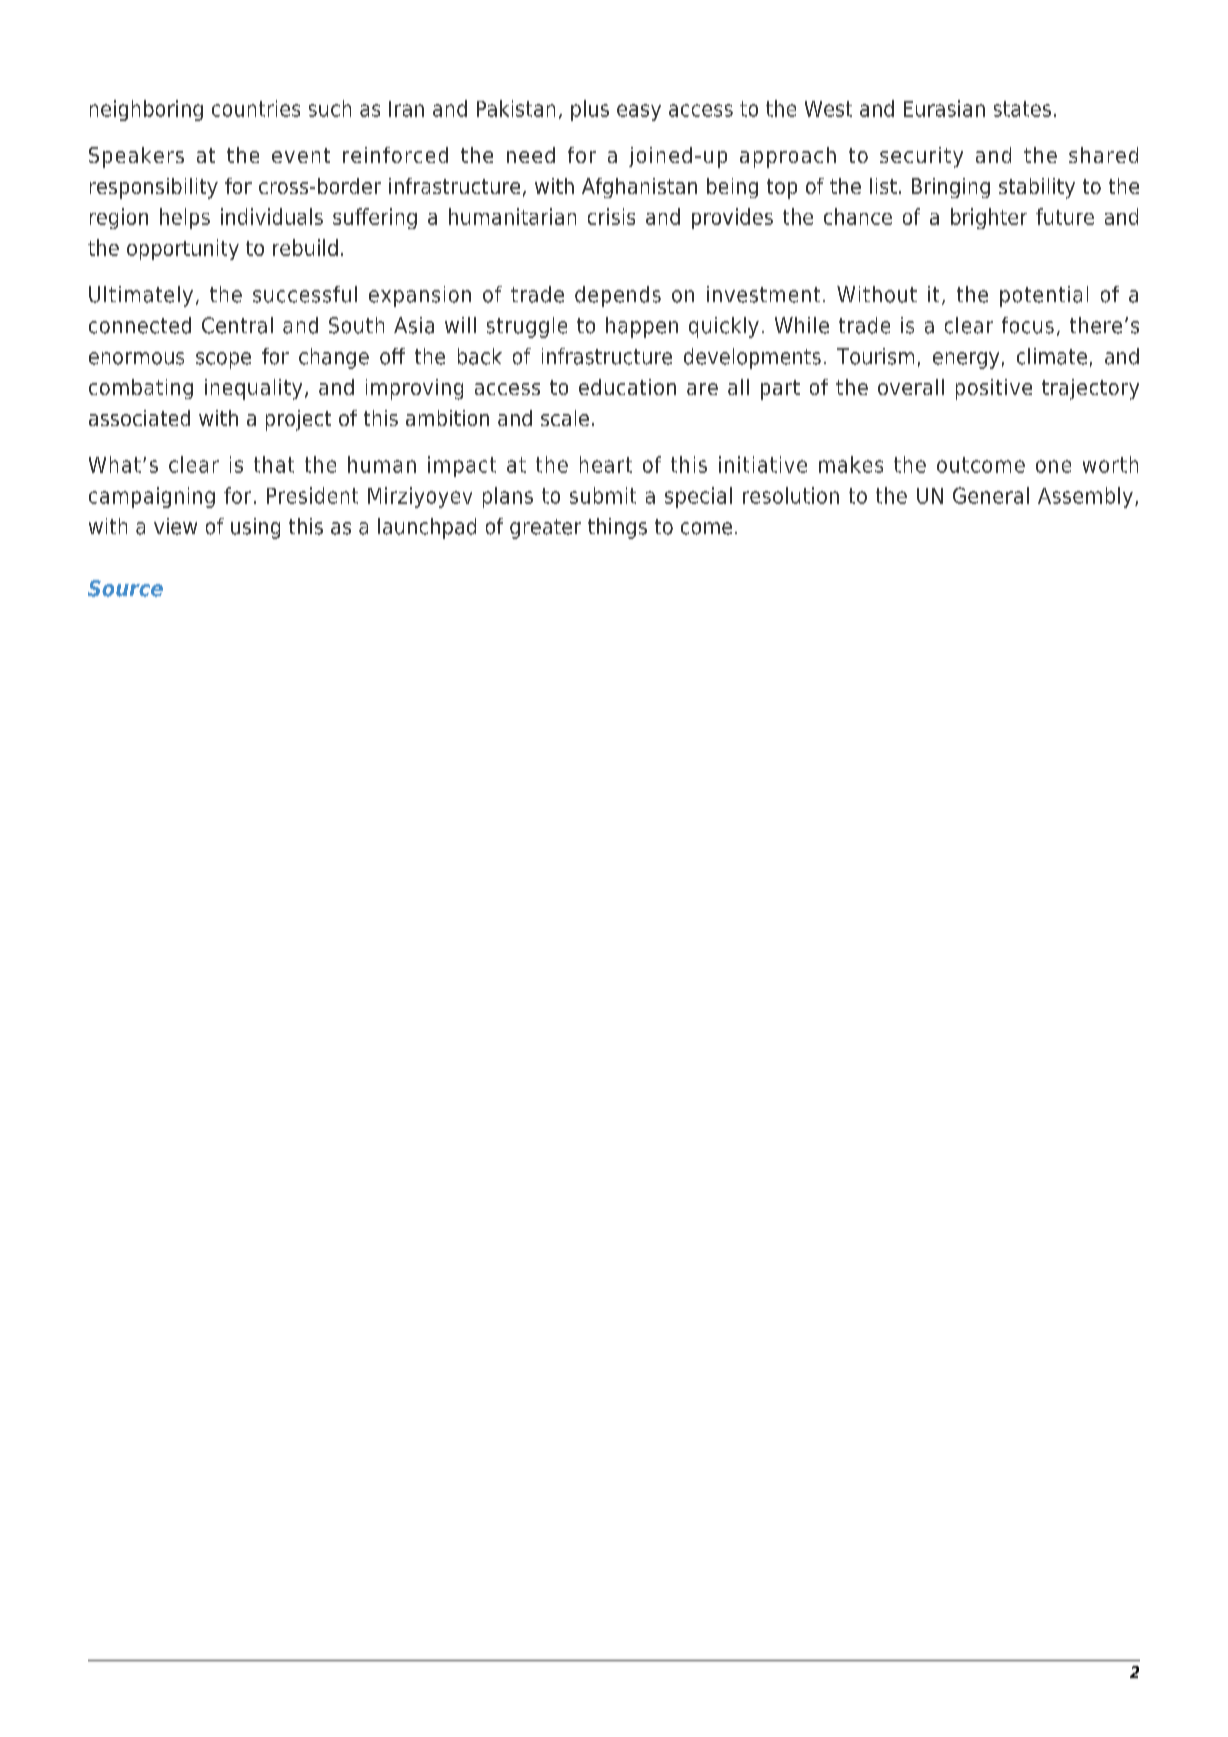 The height and width of the screenshot is (1737, 1228). Describe the element at coordinates (305, 294) in the screenshot. I see `successful` at that location.
